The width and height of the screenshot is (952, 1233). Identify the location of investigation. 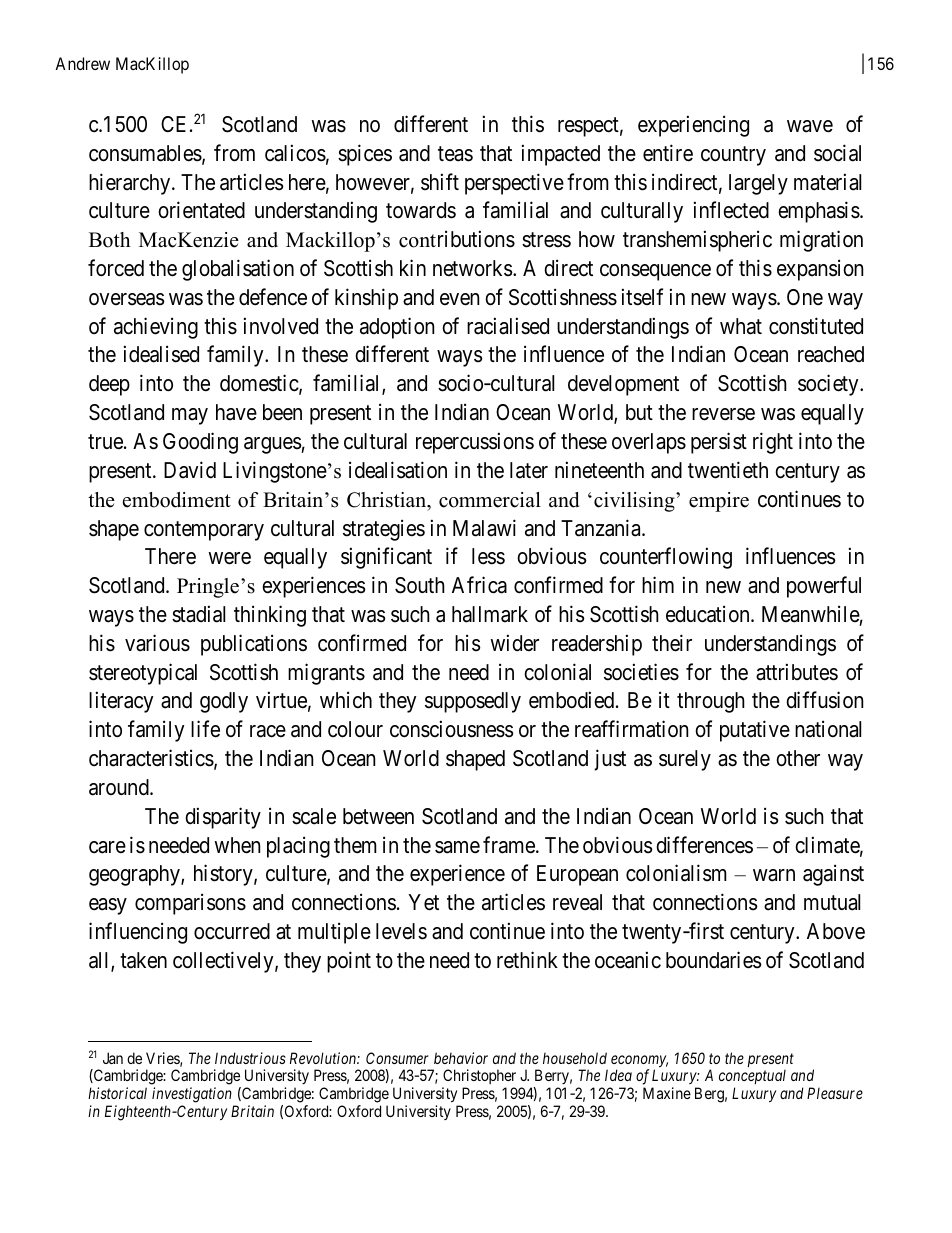
(193, 1096).
